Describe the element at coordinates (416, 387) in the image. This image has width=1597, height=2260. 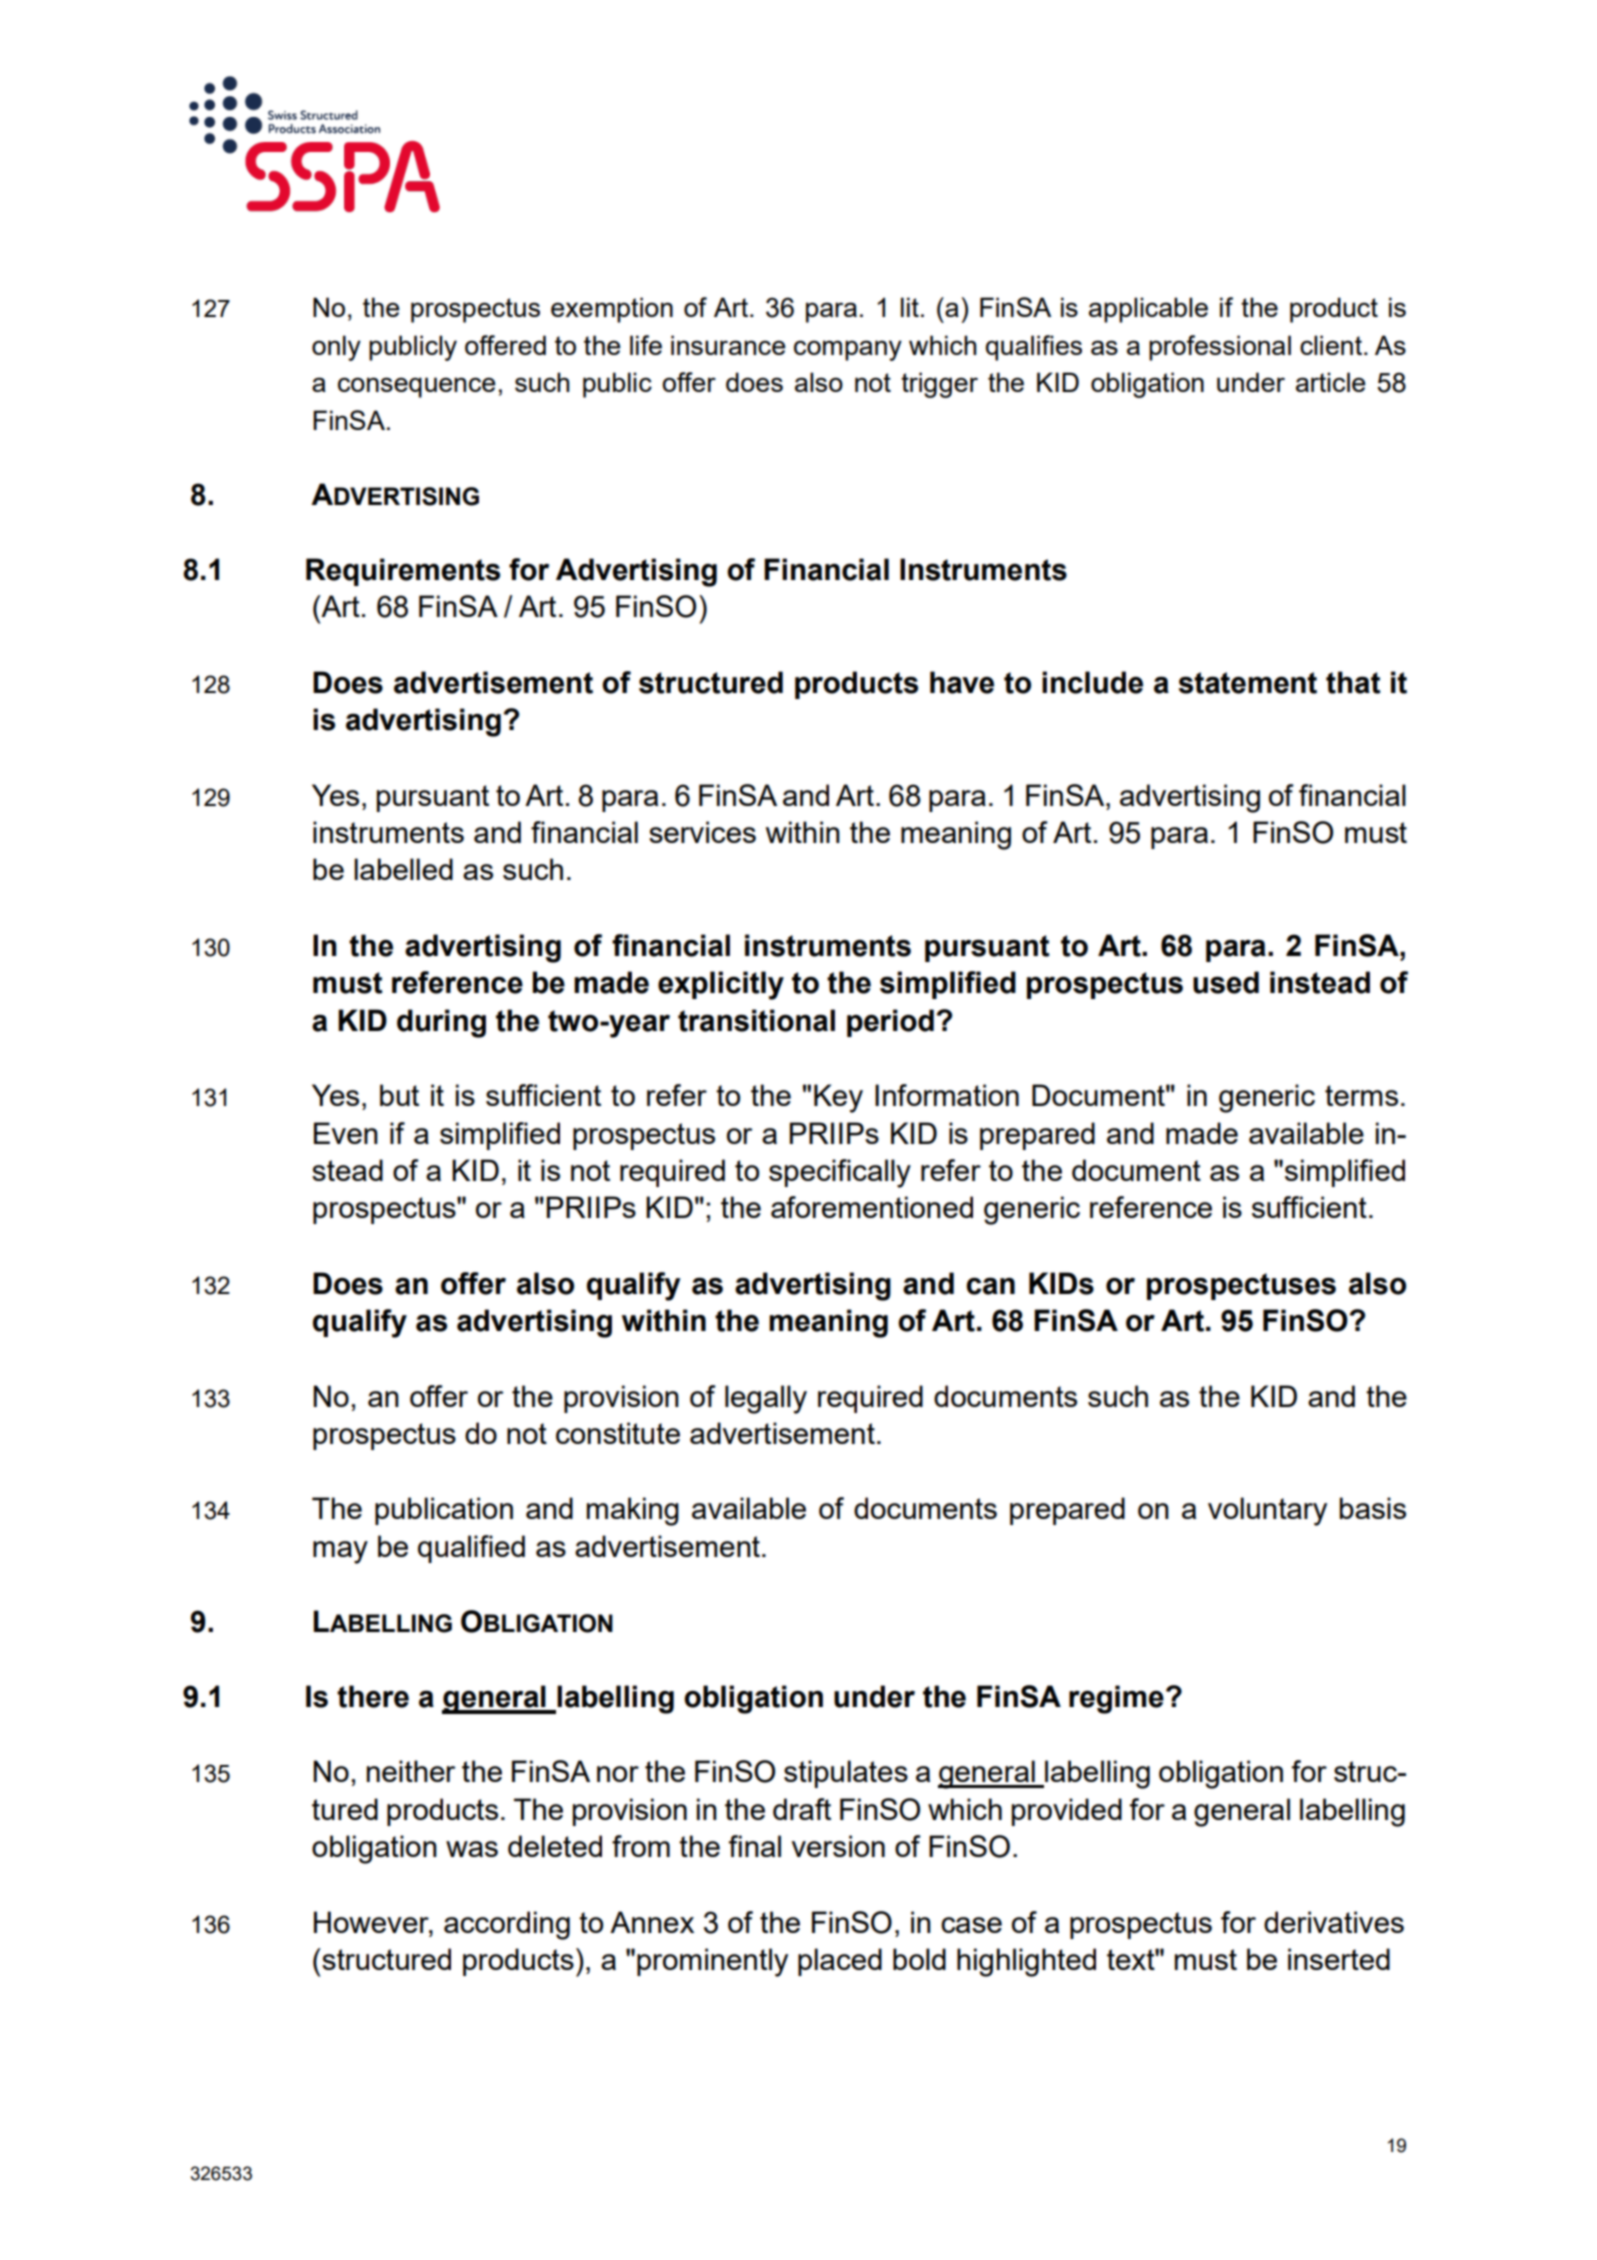
I see `consequence` at that location.
